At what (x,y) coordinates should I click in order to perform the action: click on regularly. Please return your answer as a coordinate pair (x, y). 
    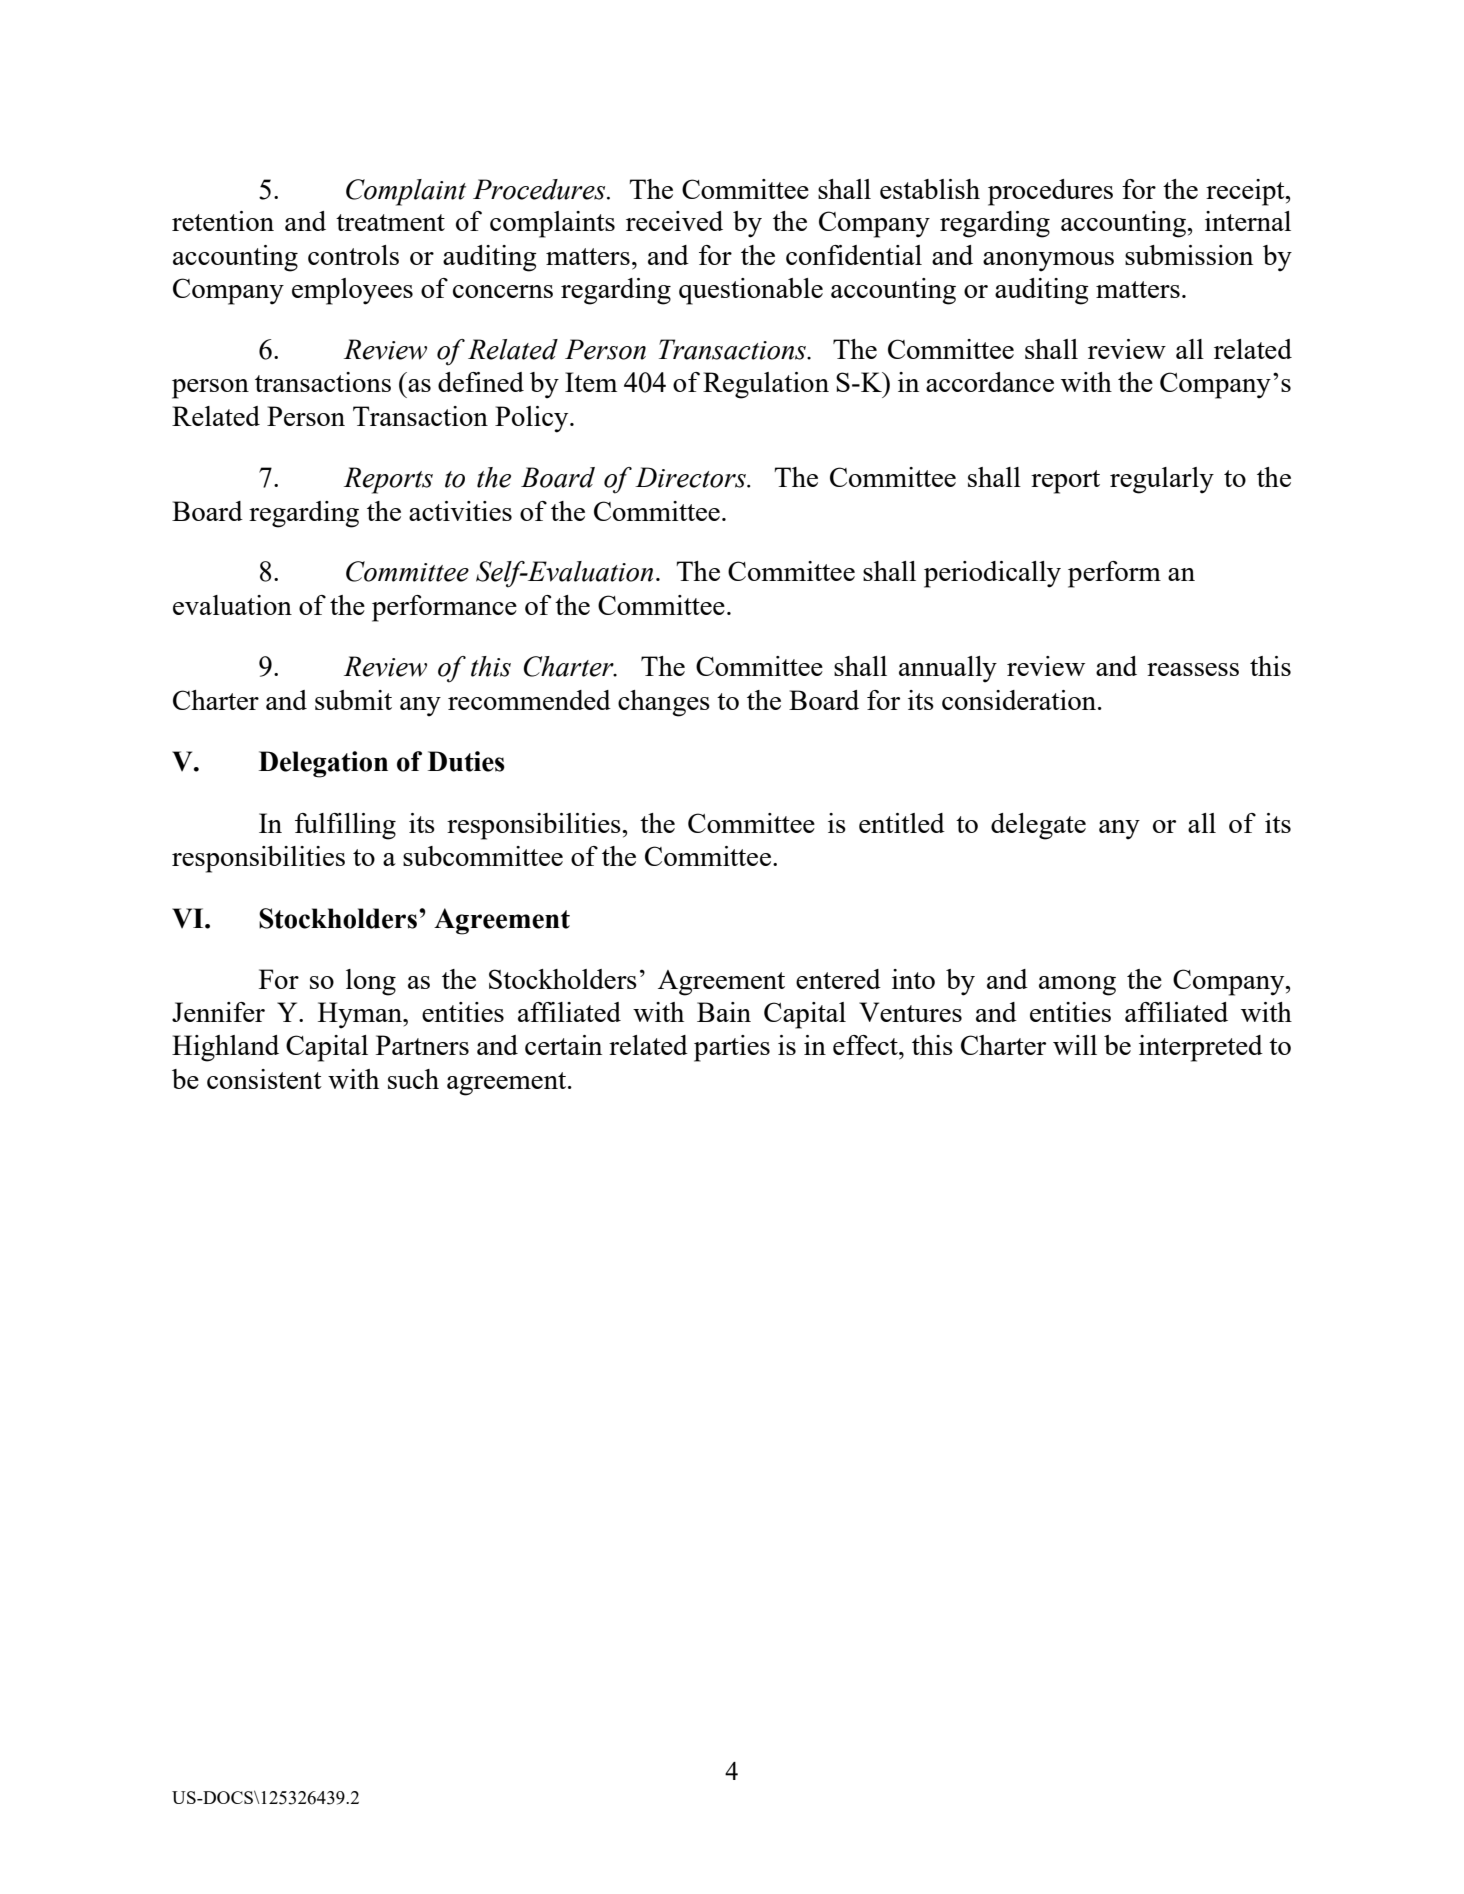
    Looking at the image, I should click on (1162, 480).
